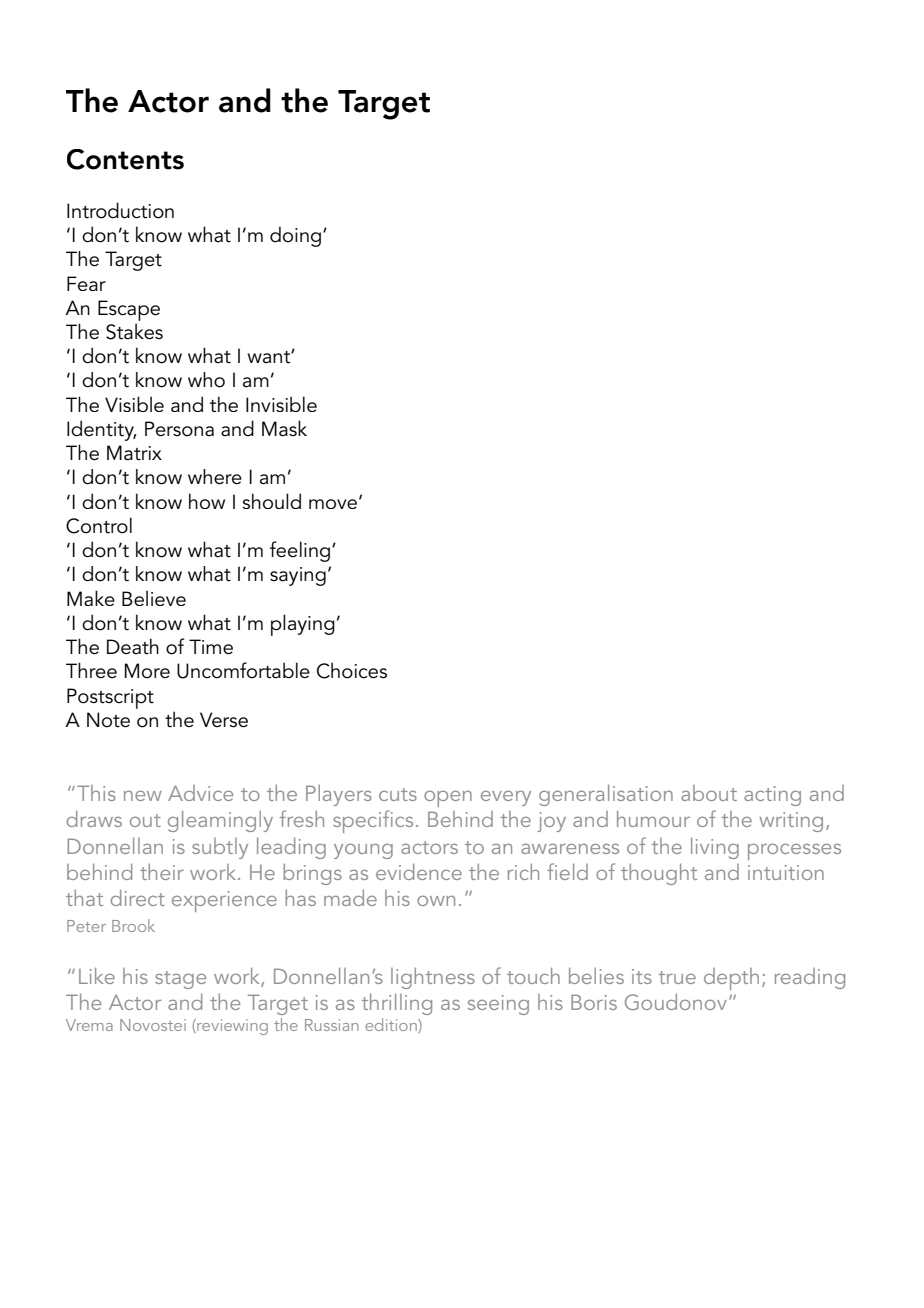 The width and height of the screenshot is (924, 1308). Describe the element at coordinates (180, 980) in the screenshot. I see `stage` at that location.
